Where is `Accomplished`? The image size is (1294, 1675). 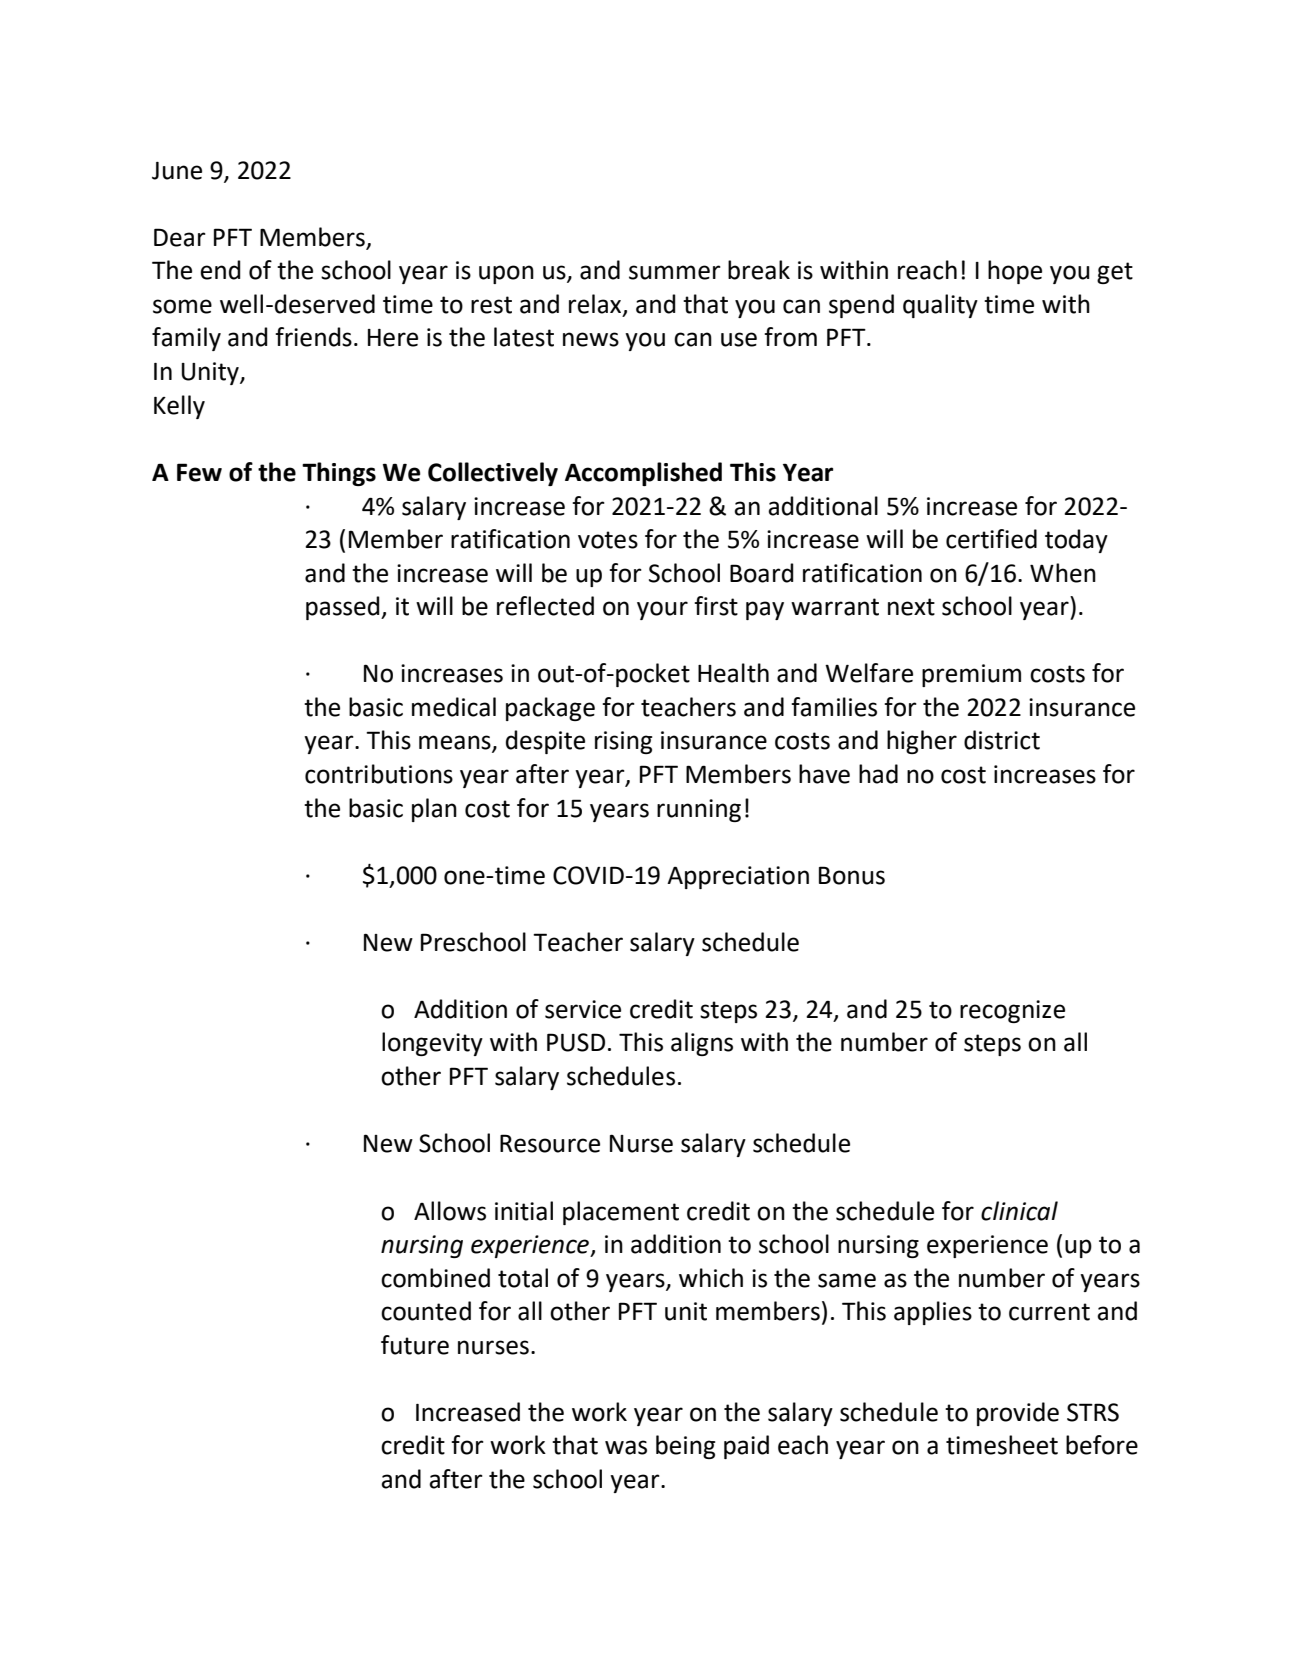
Accomplished is located at coordinates (643, 474).
